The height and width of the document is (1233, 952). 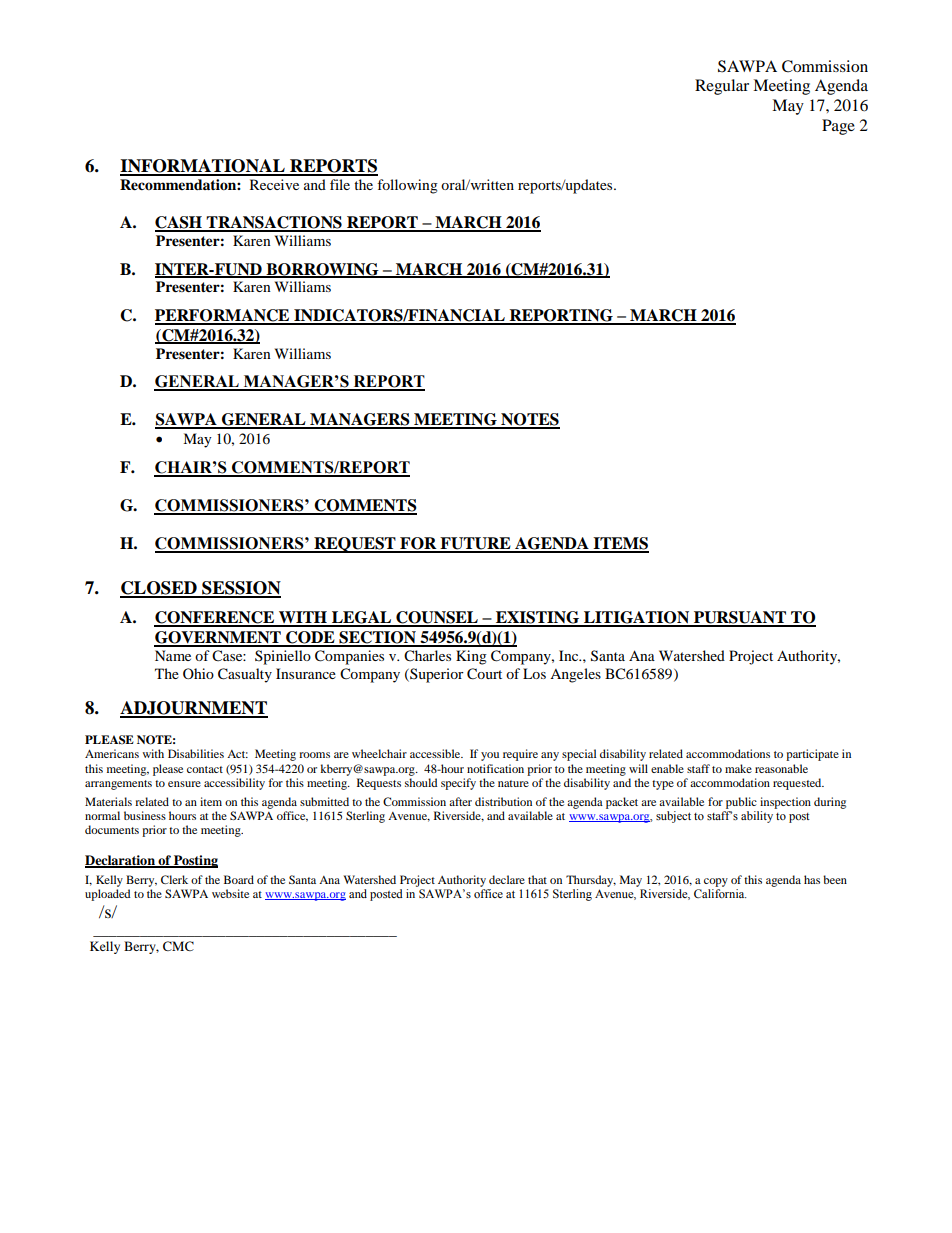 What do you see at coordinates (838, 127) in the document?
I see `Page` at bounding box center [838, 127].
